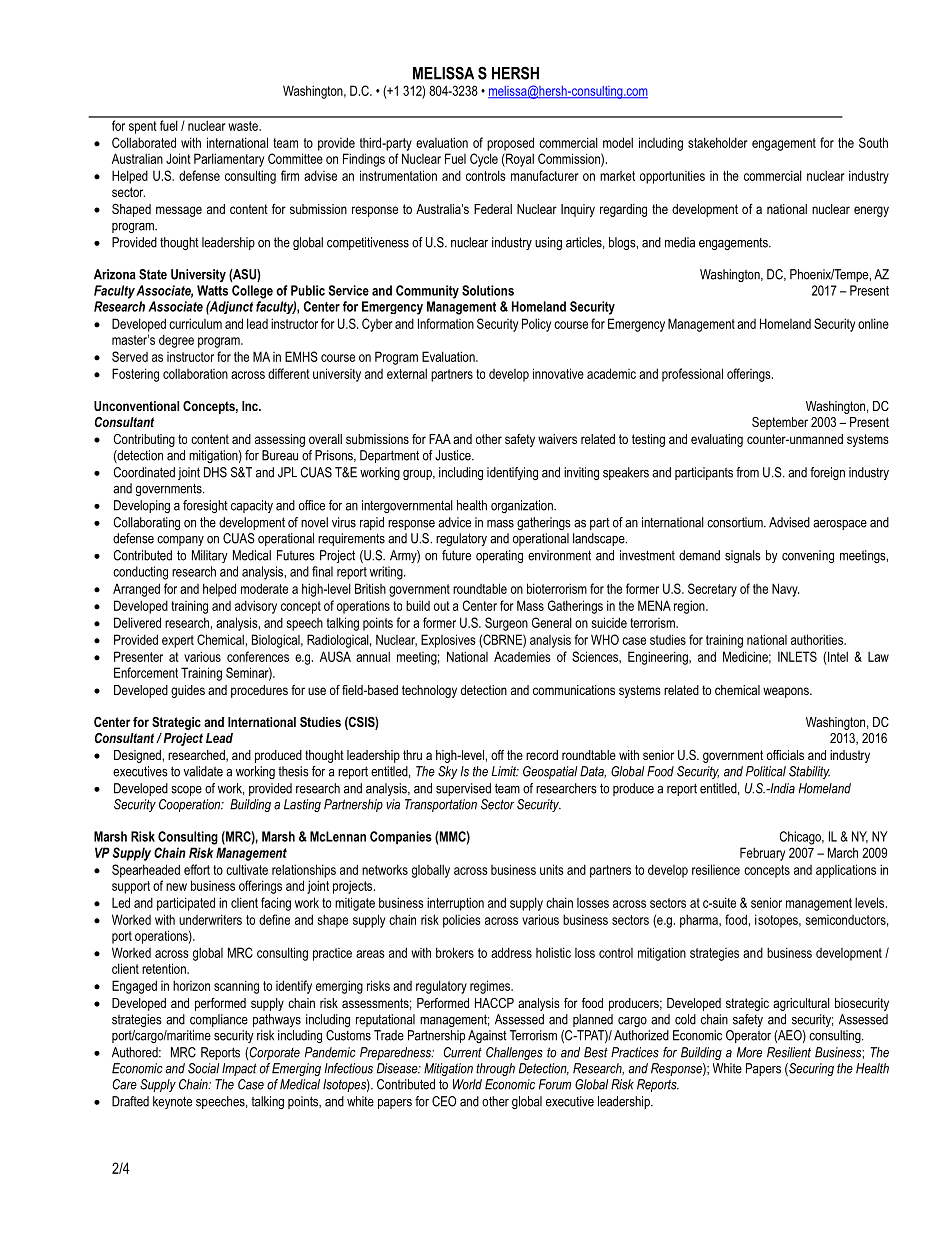 The width and height of the screenshot is (952, 1233). What do you see at coordinates (229, 160) in the screenshot?
I see `Parliamentary` at bounding box center [229, 160].
